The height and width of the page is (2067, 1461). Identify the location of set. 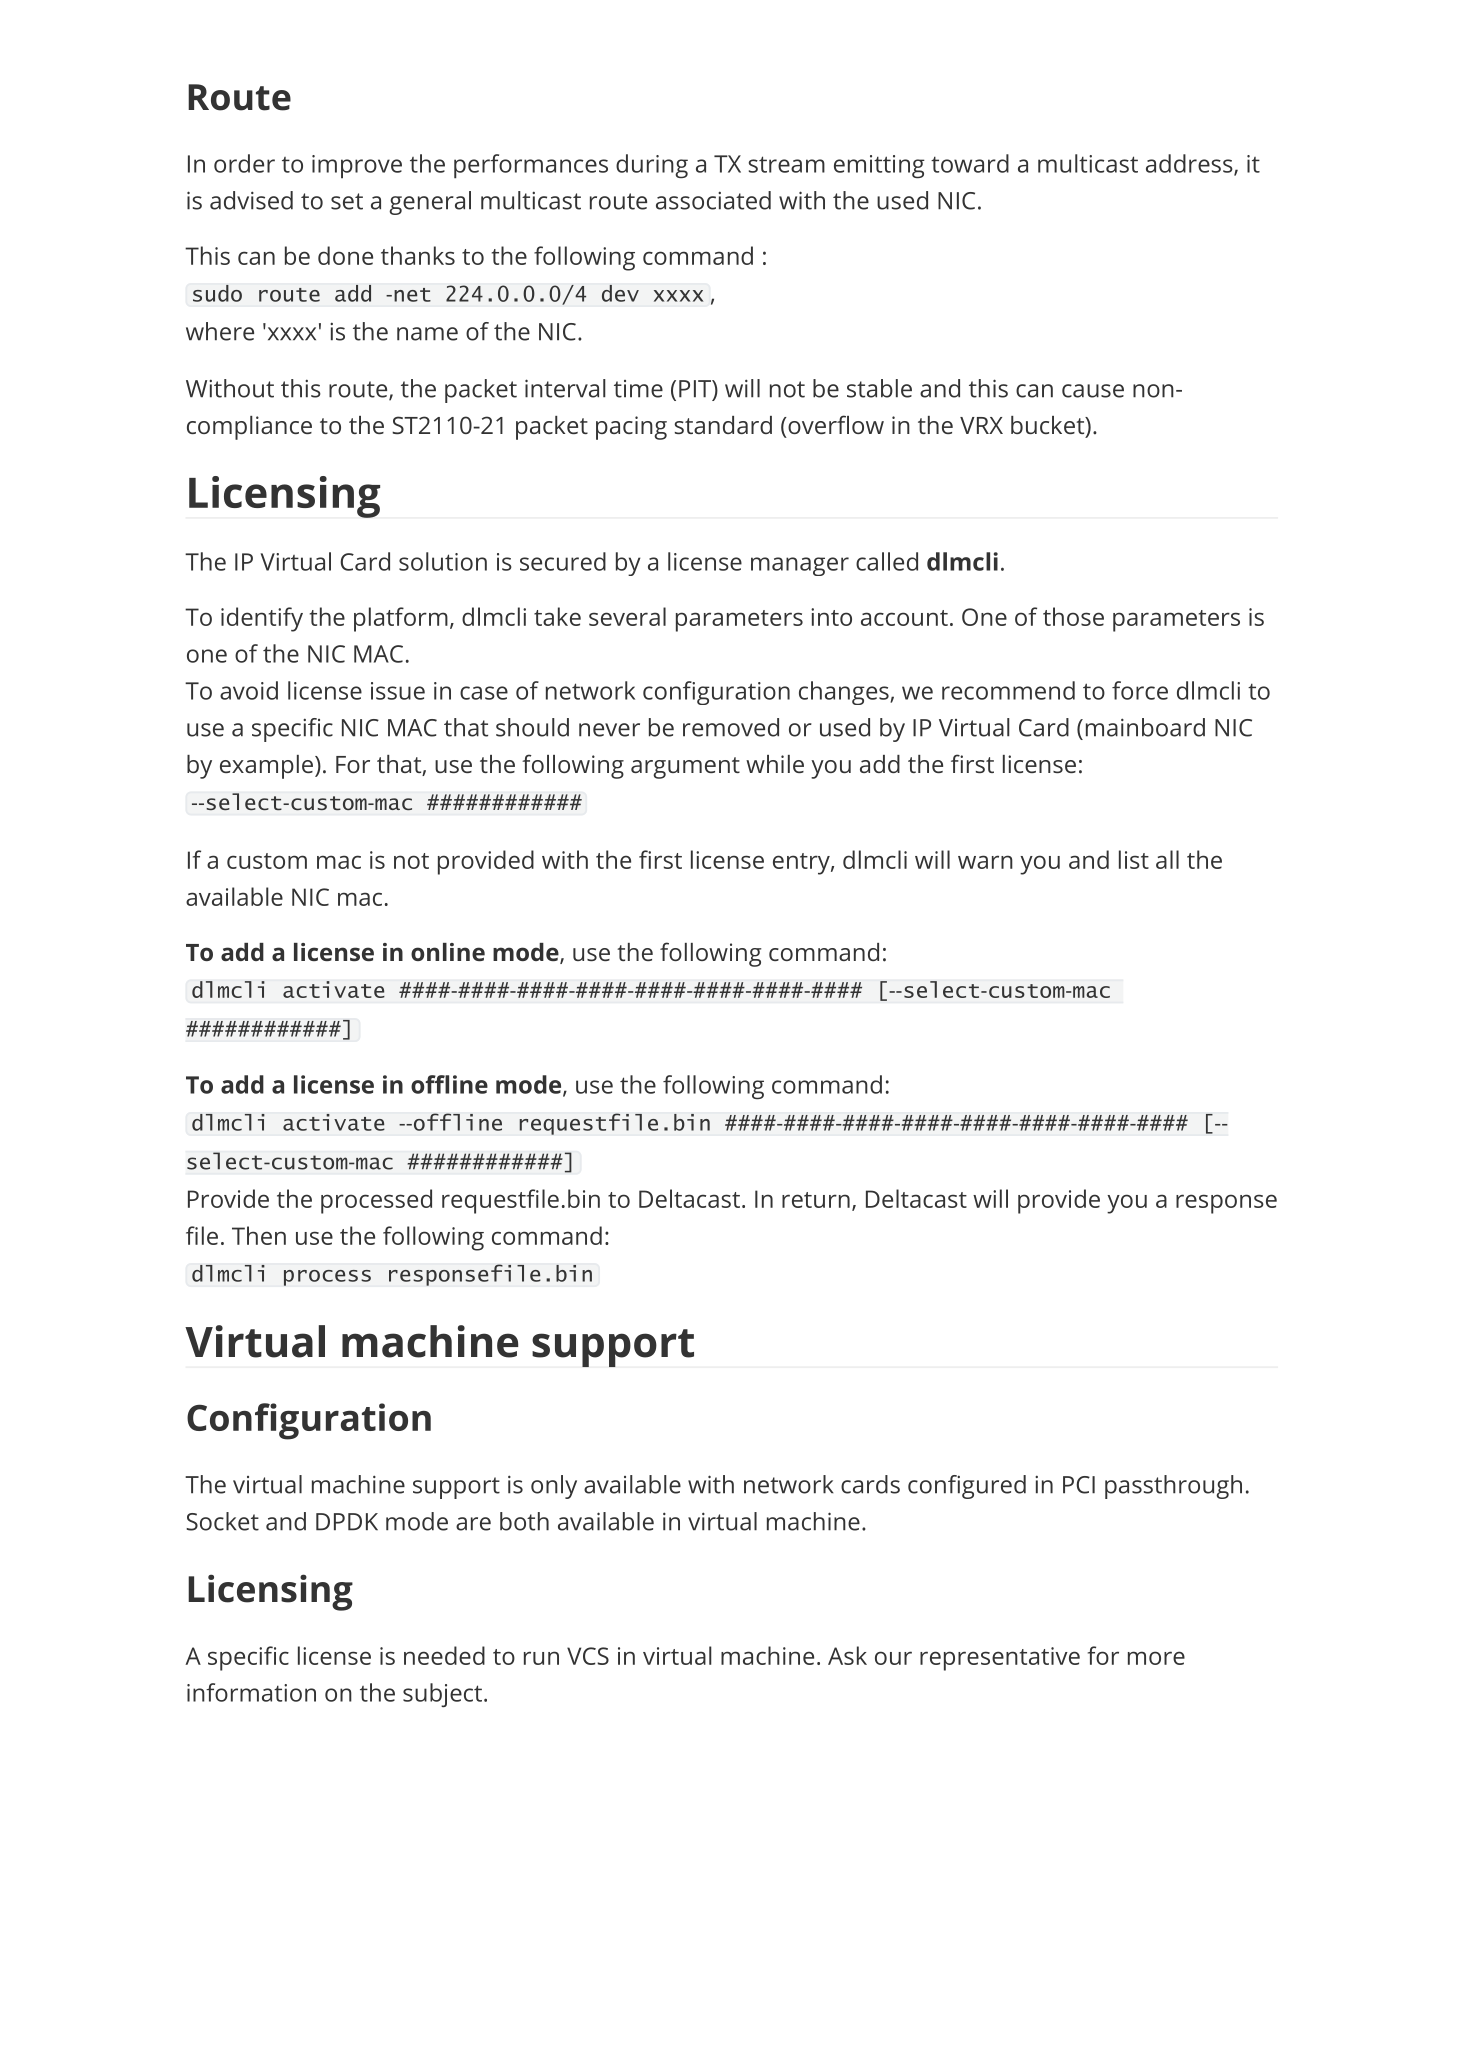
(347, 201).
